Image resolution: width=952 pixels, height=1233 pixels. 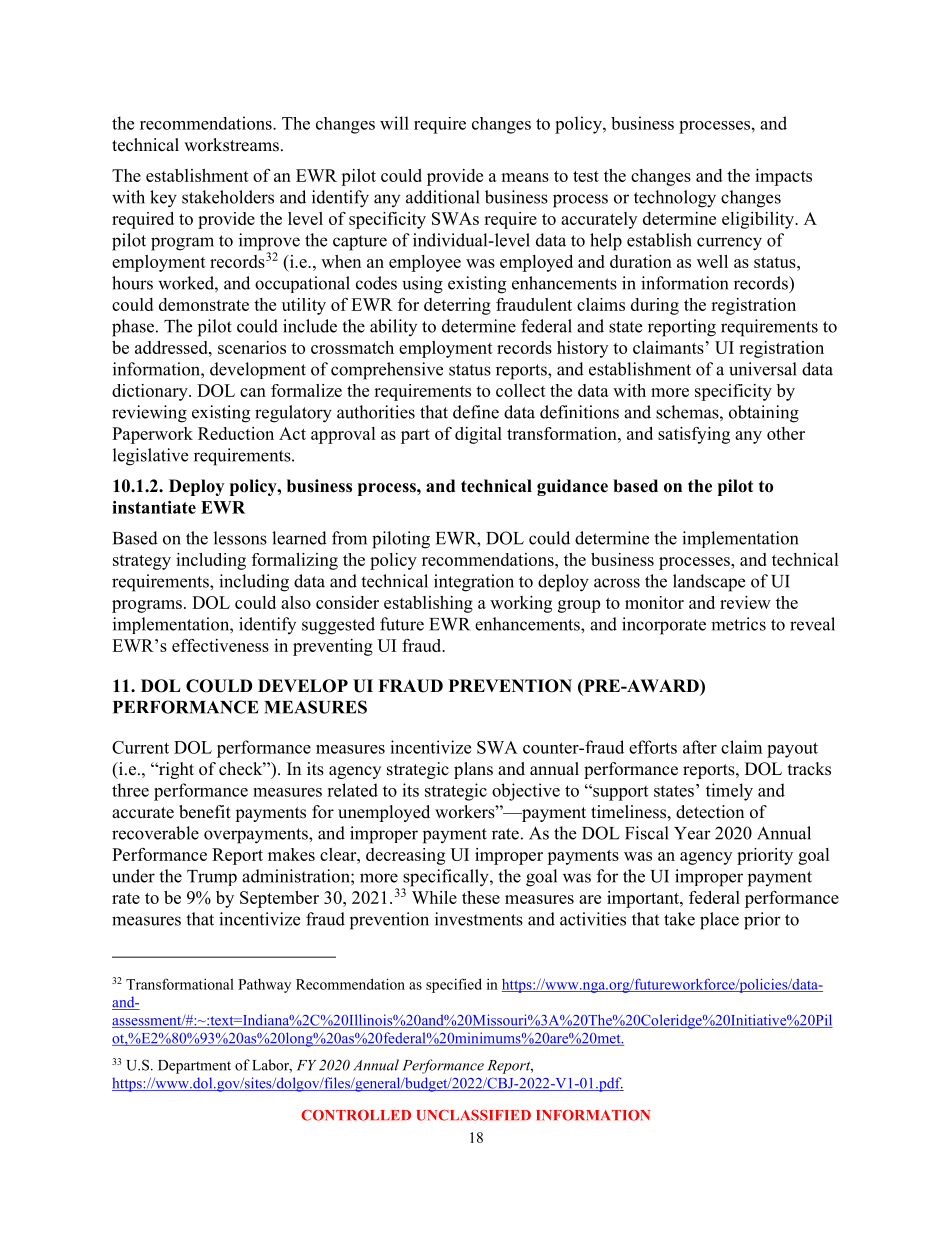 What do you see at coordinates (478, 435) in the screenshot?
I see `digital` at bounding box center [478, 435].
